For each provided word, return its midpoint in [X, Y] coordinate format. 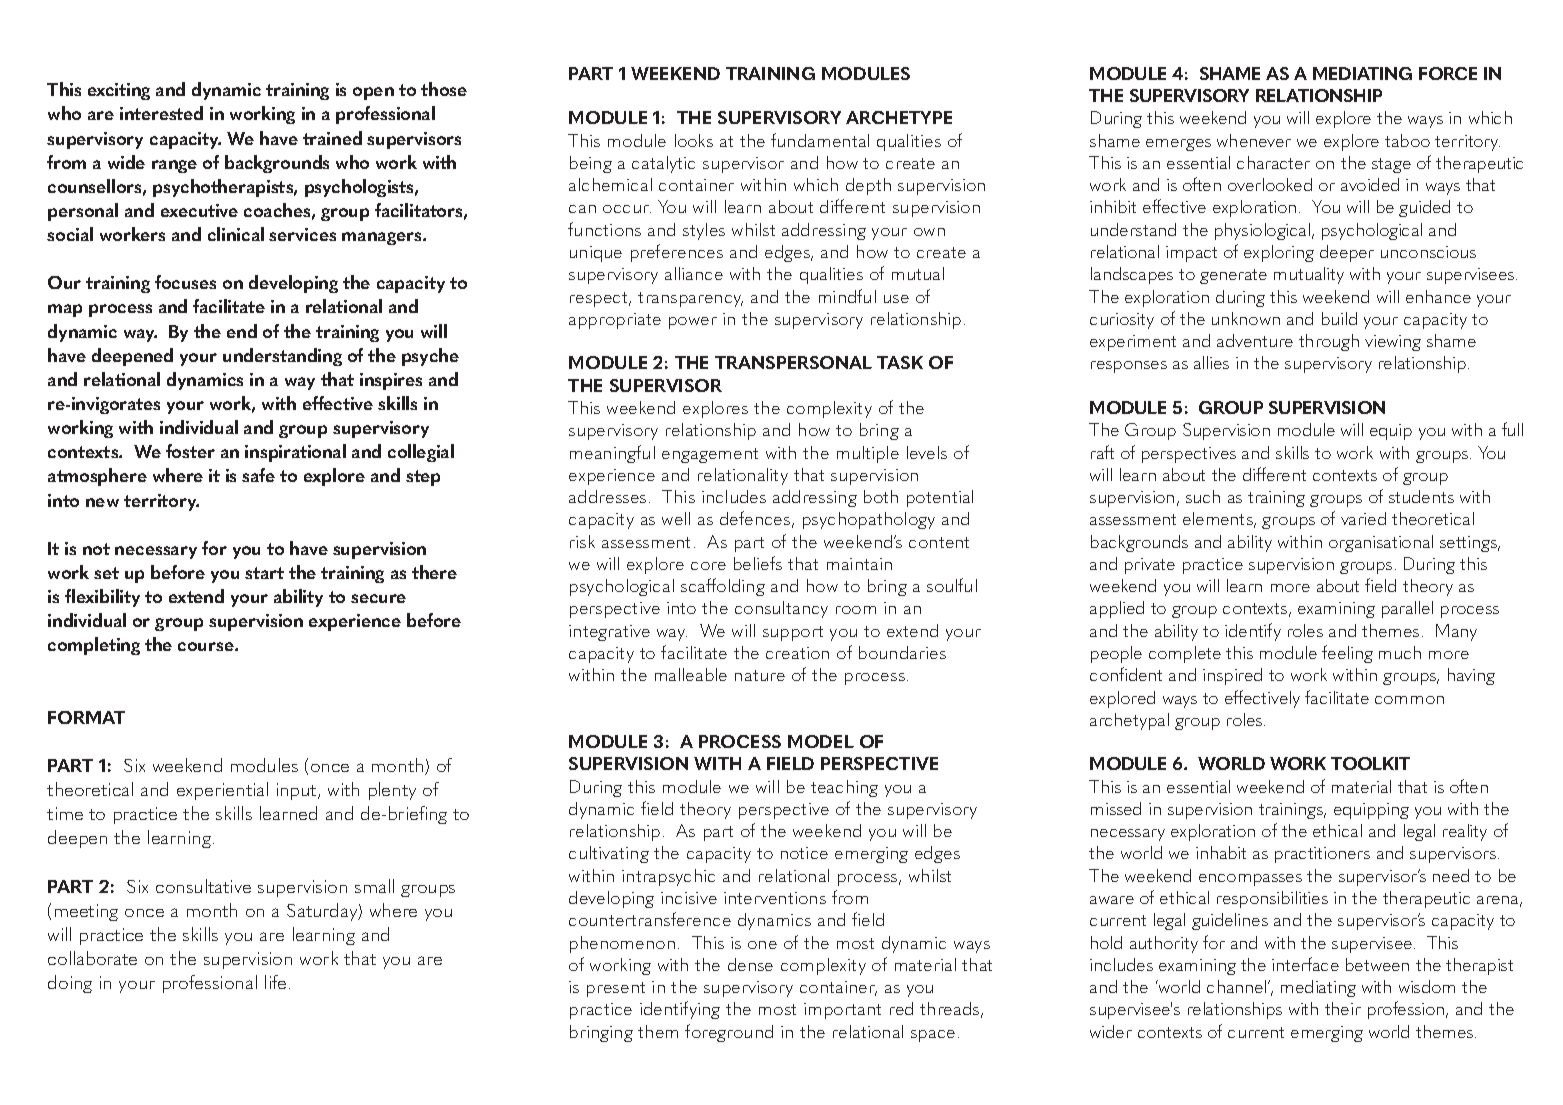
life [275, 982]
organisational [1381, 543]
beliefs [758, 563]
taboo [1407, 140]
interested [161, 113]
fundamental [820, 140]
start [264, 573]
